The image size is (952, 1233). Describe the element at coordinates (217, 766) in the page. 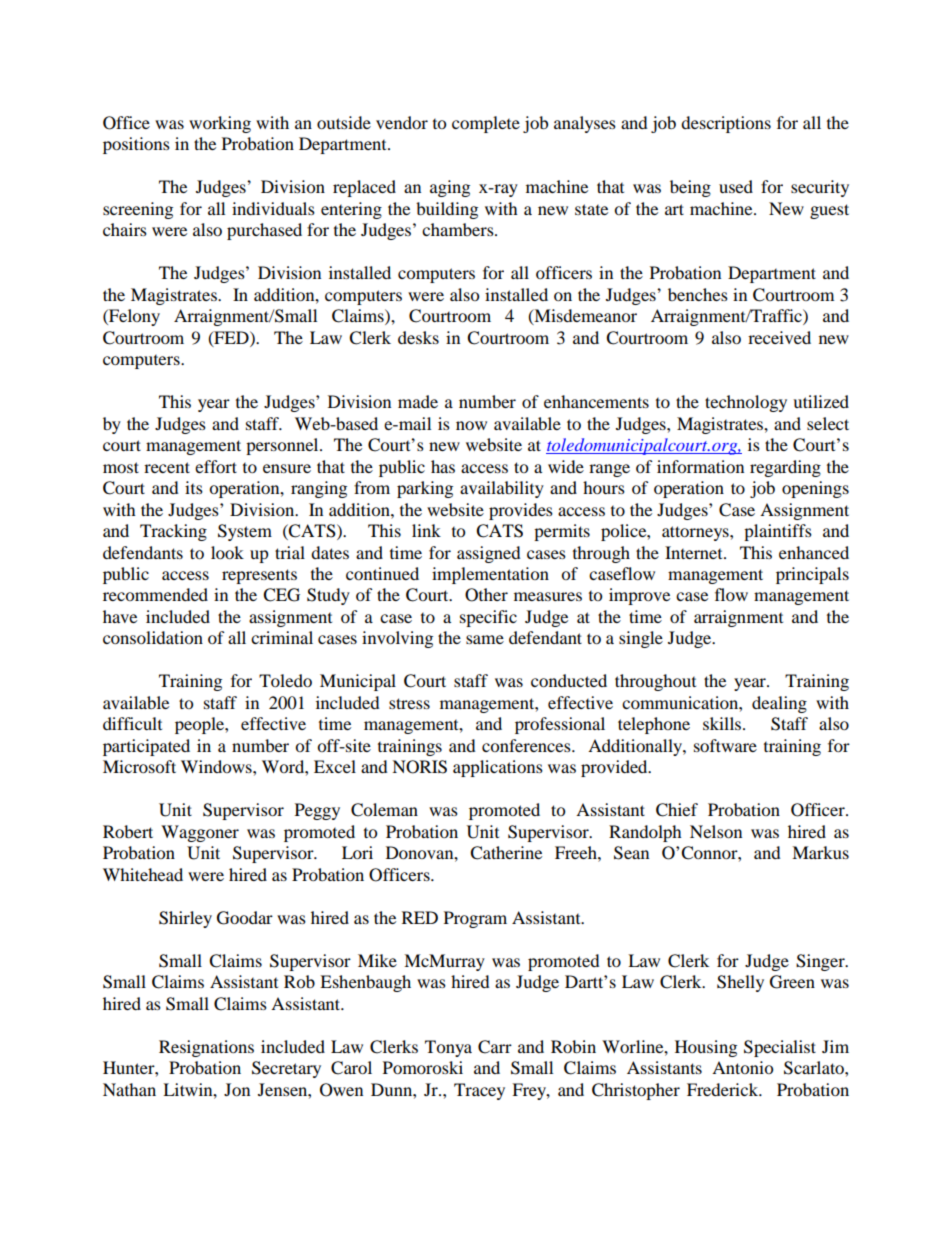

I see `Windows` at that location.
